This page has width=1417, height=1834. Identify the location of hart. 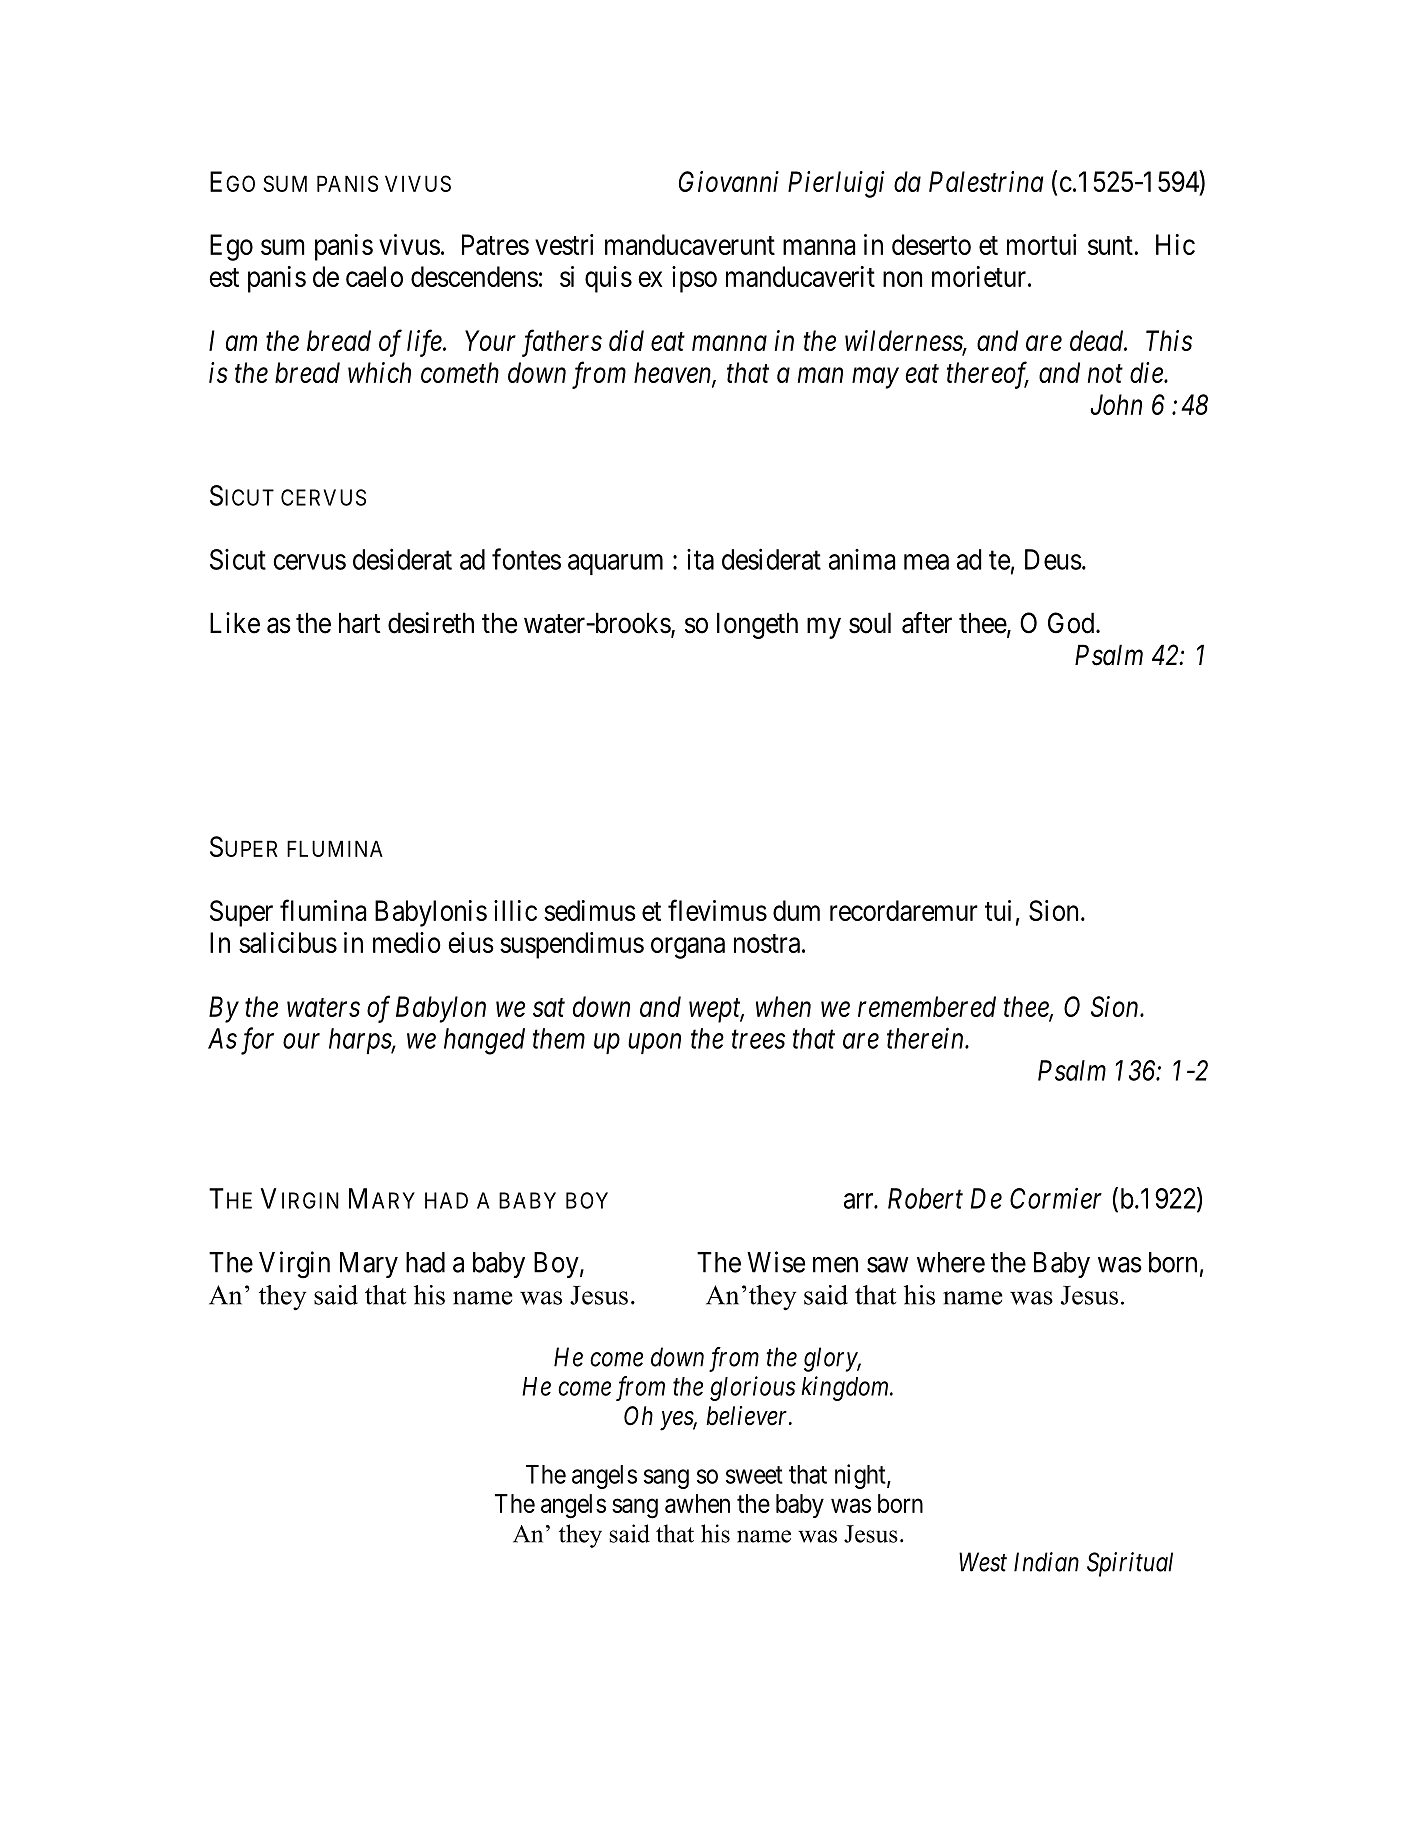
(360, 623).
